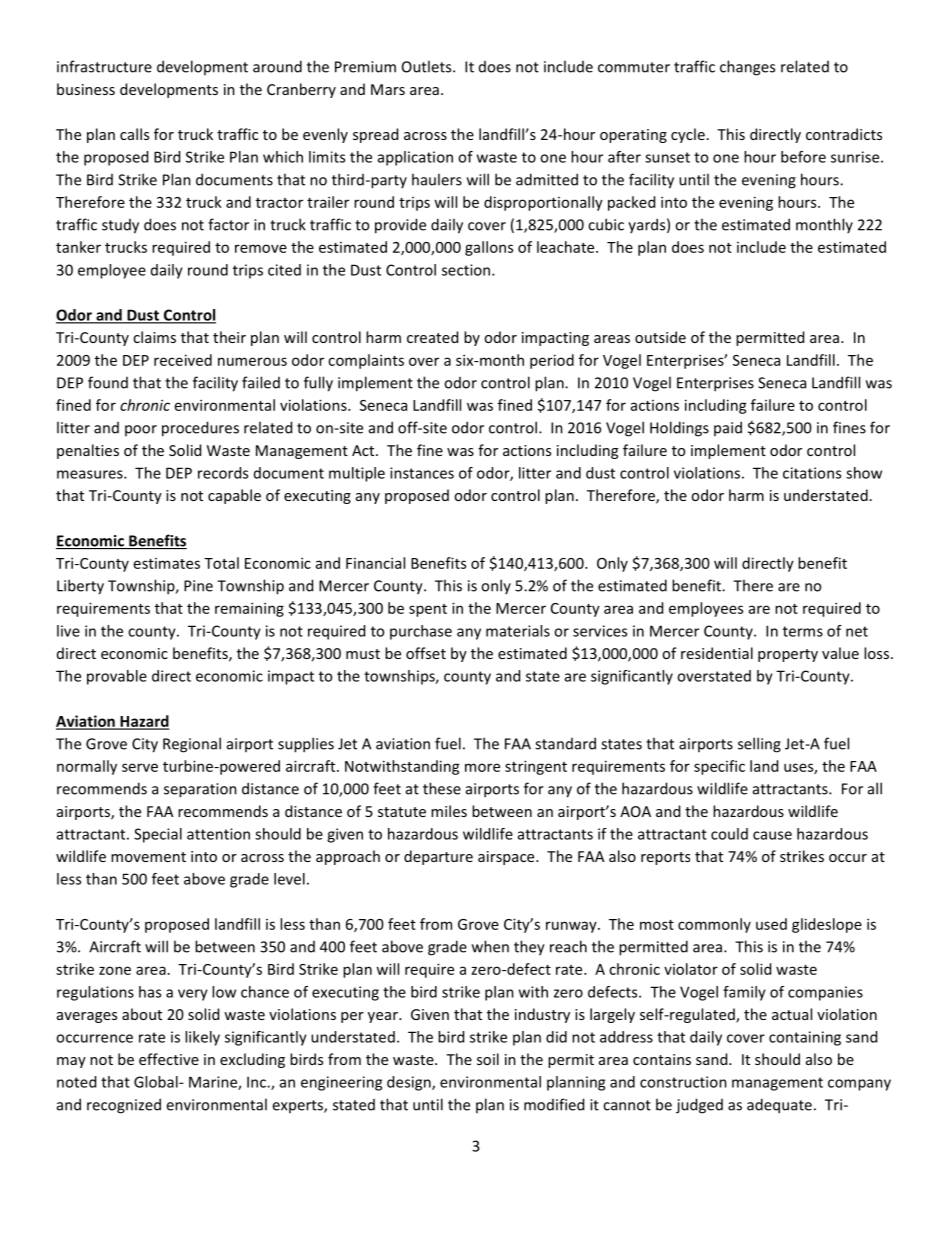 This document has width=952, height=1233. What do you see at coordinates (747, 68) in the document?
I see `changes` at bounding box center [747, 68].
